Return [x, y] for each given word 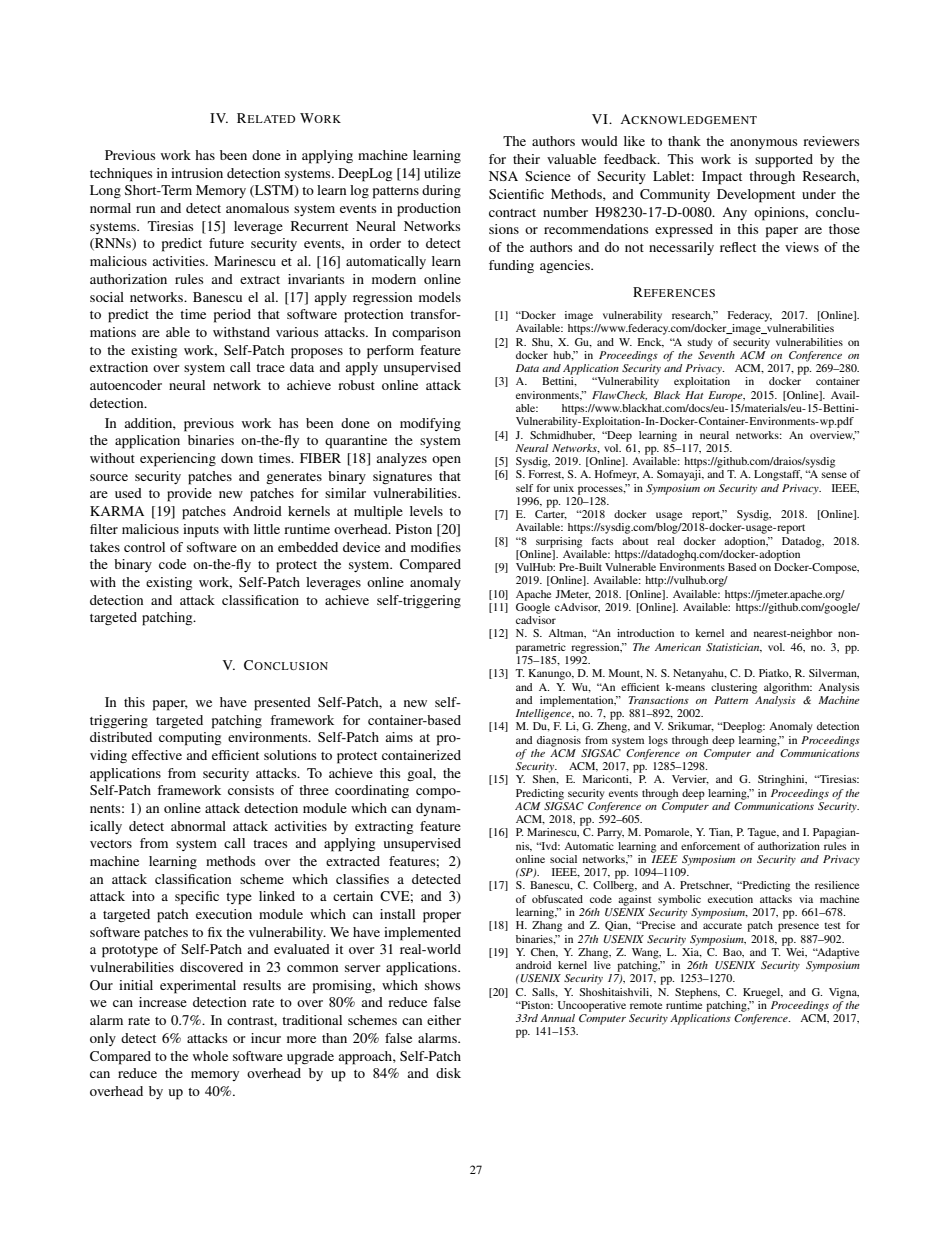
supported [784, 161]
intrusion [197, 173]
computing [190, 739]
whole [210, 1056]
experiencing [178, 460]
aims [399, 737]
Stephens [697, 993]
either [444, 1020]
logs [658, 741]
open [446, 461]
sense [834, 475]
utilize [442, 173]
